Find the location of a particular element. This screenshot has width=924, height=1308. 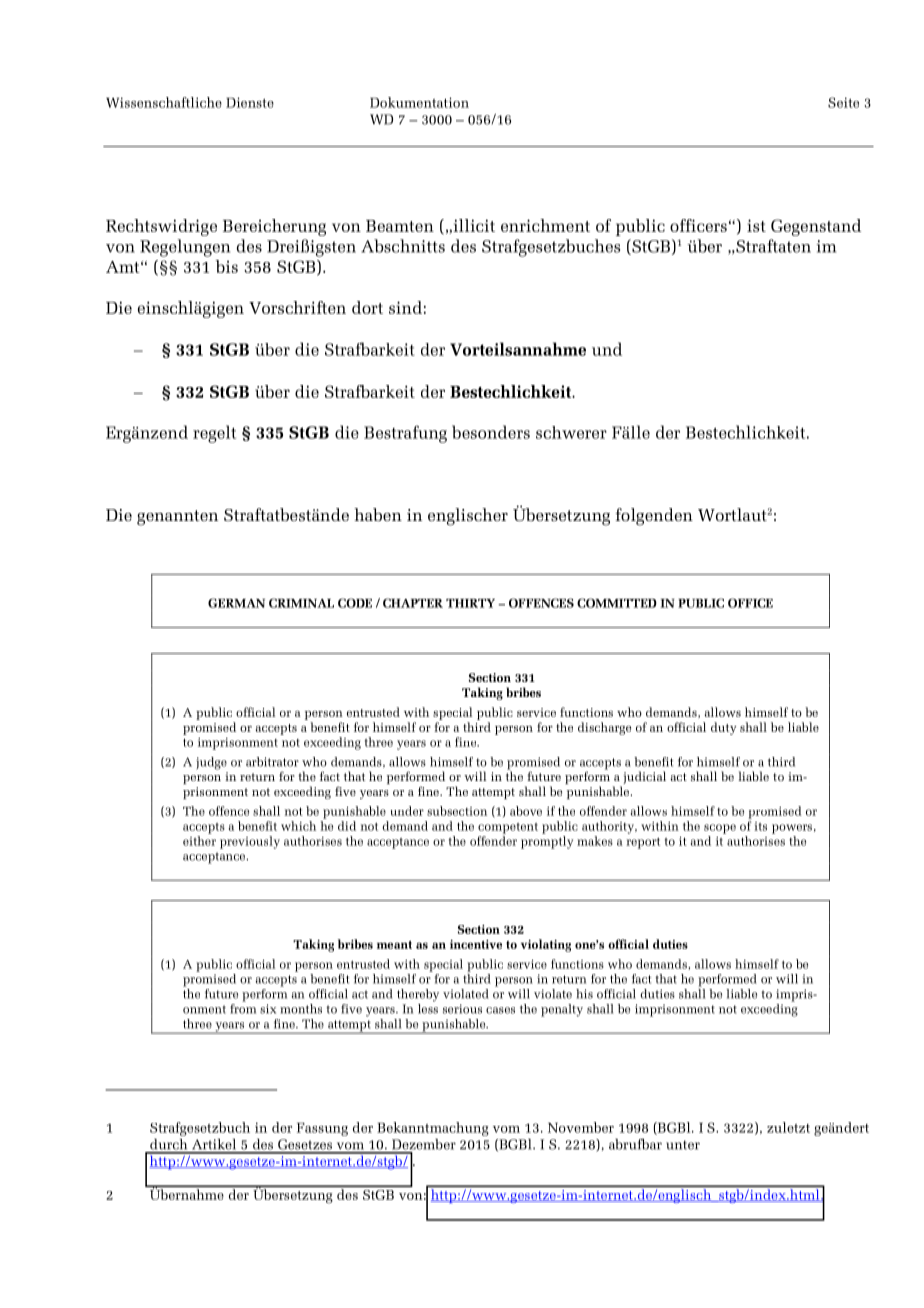

November is located at coordinates (581, 1127).
